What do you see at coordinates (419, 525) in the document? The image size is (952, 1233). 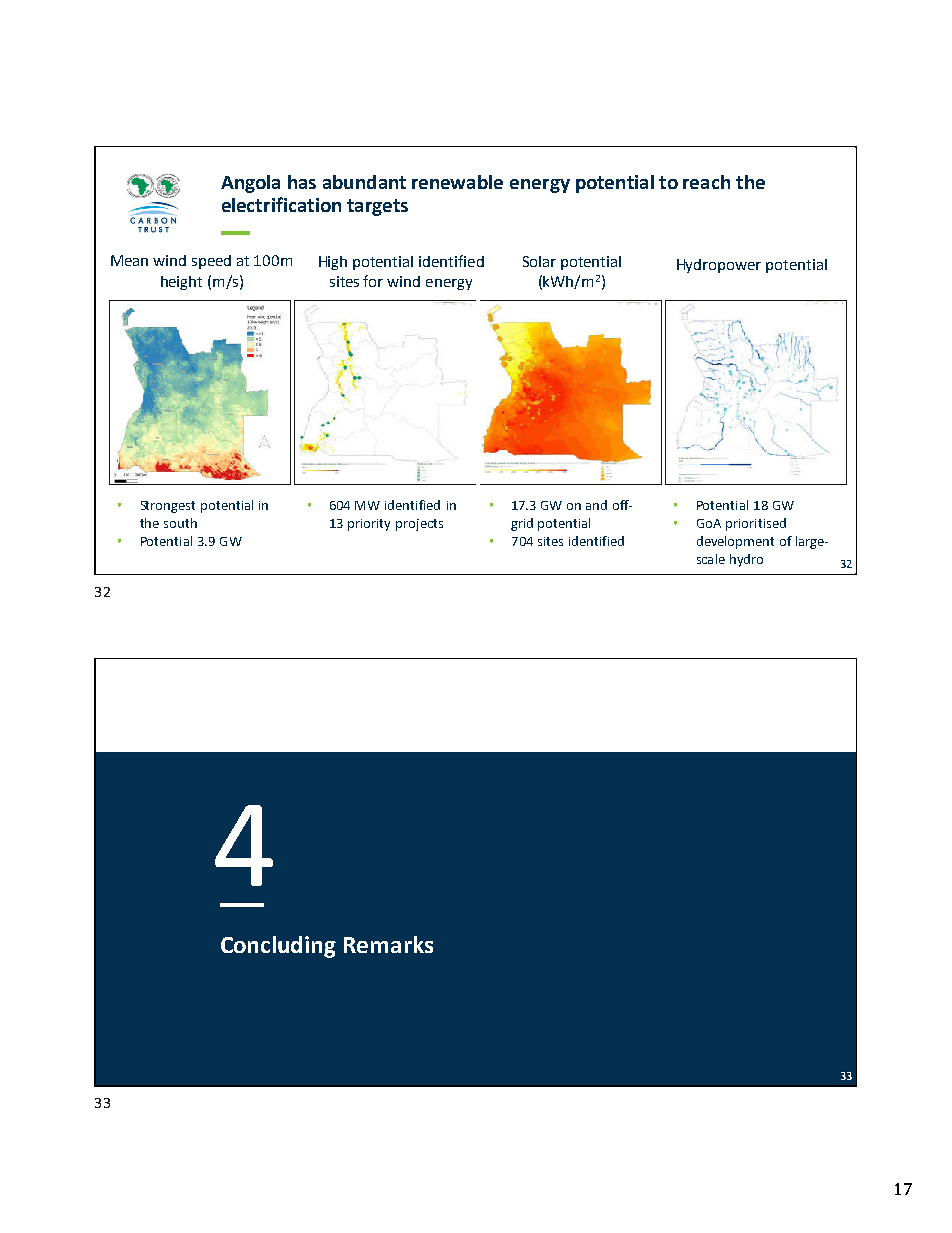 I see `projects` at bounding box center [419, 525].
